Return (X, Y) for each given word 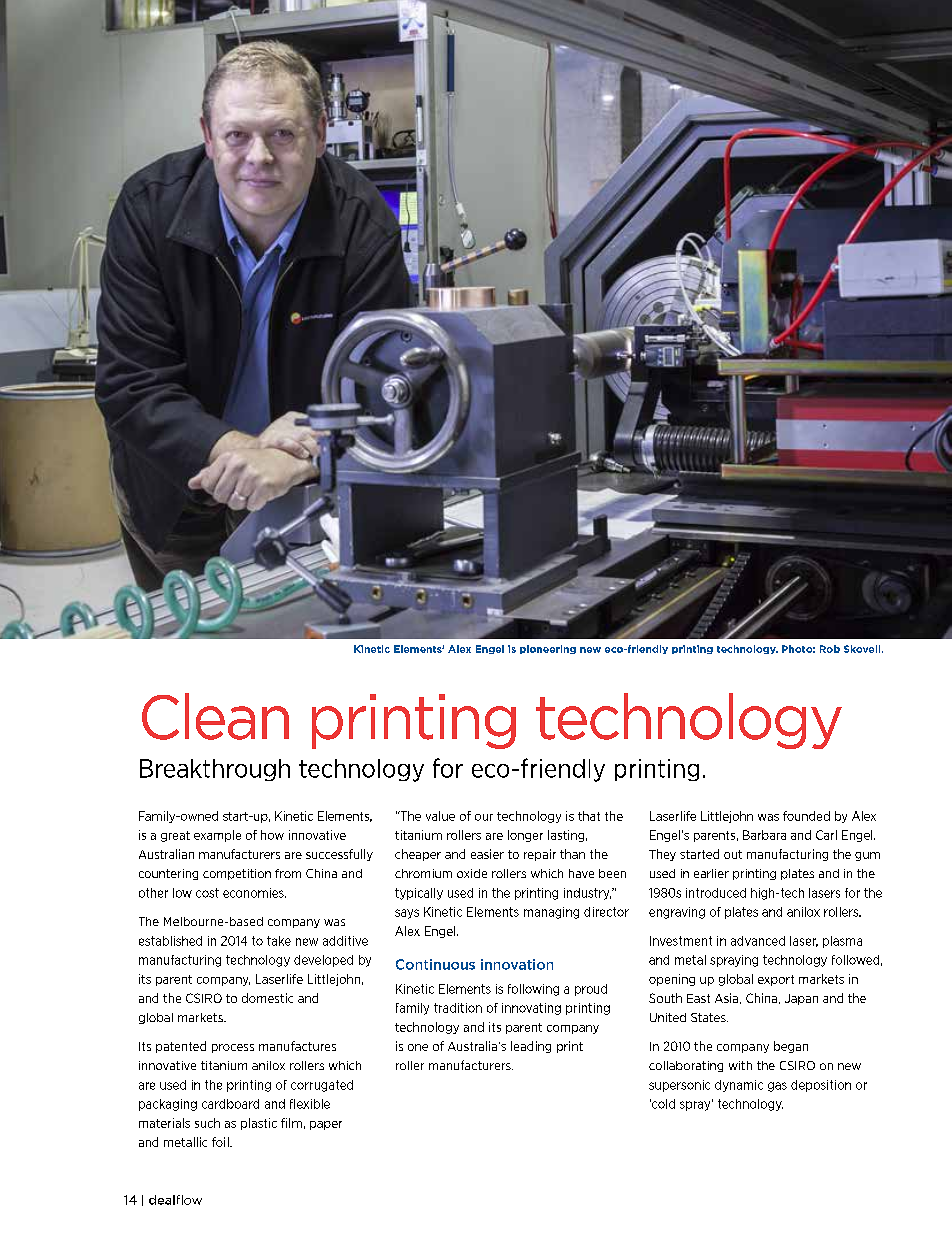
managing (551, 913)
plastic (259, 1124)
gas (777, 1087)
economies (254, 893)
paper (326, 1125)
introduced (716, 893)
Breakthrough (215, 770)
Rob (830, 649)
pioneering (548, 649)
